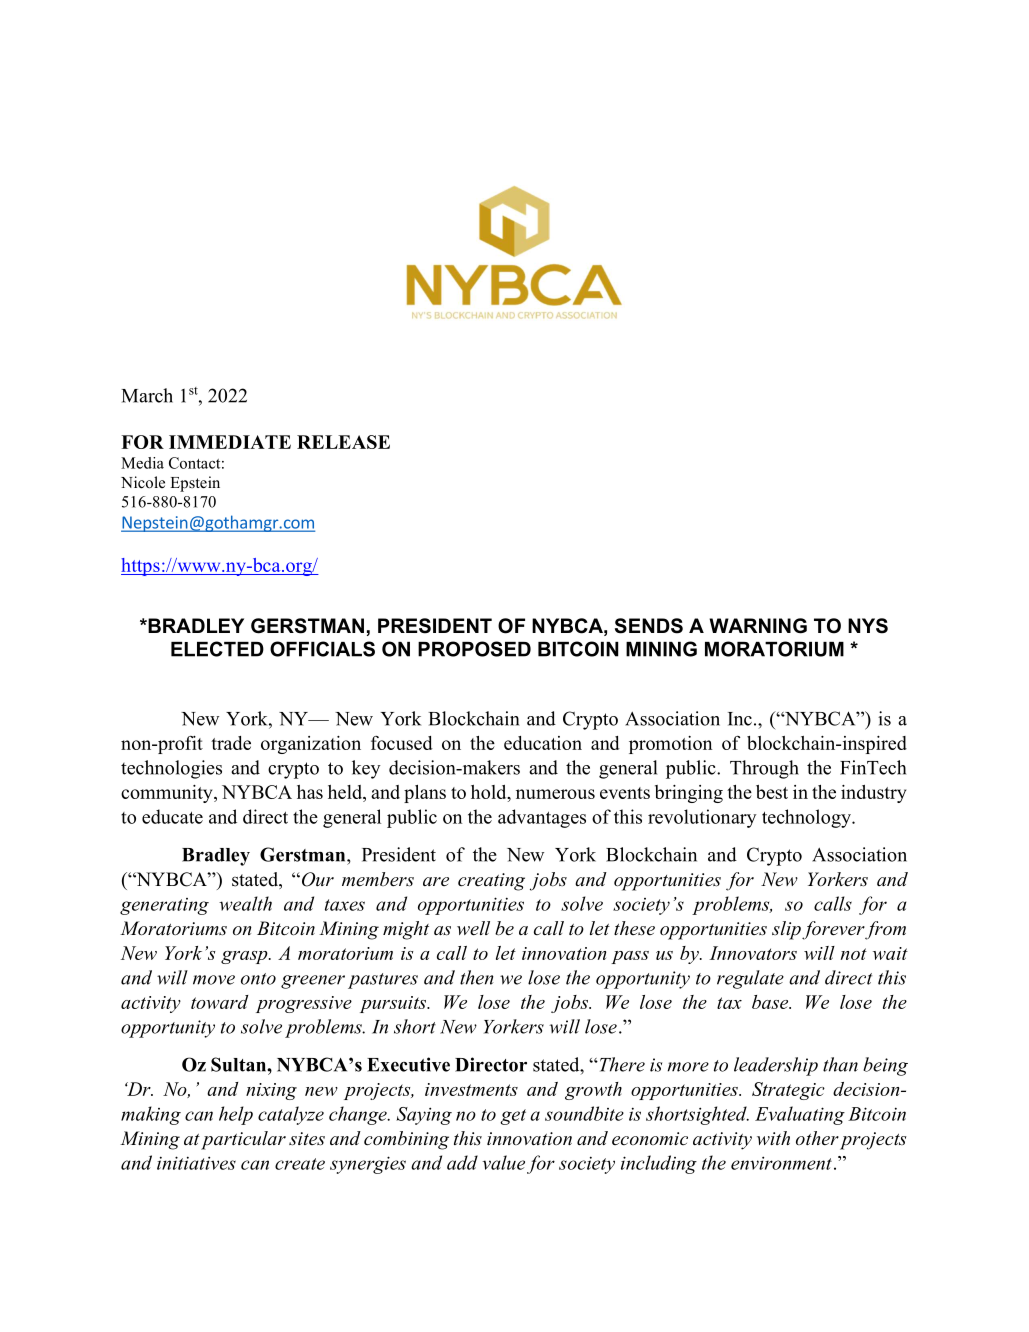  Describe the element at coordinates (147, 395) in the document. I see `March` at that location.
